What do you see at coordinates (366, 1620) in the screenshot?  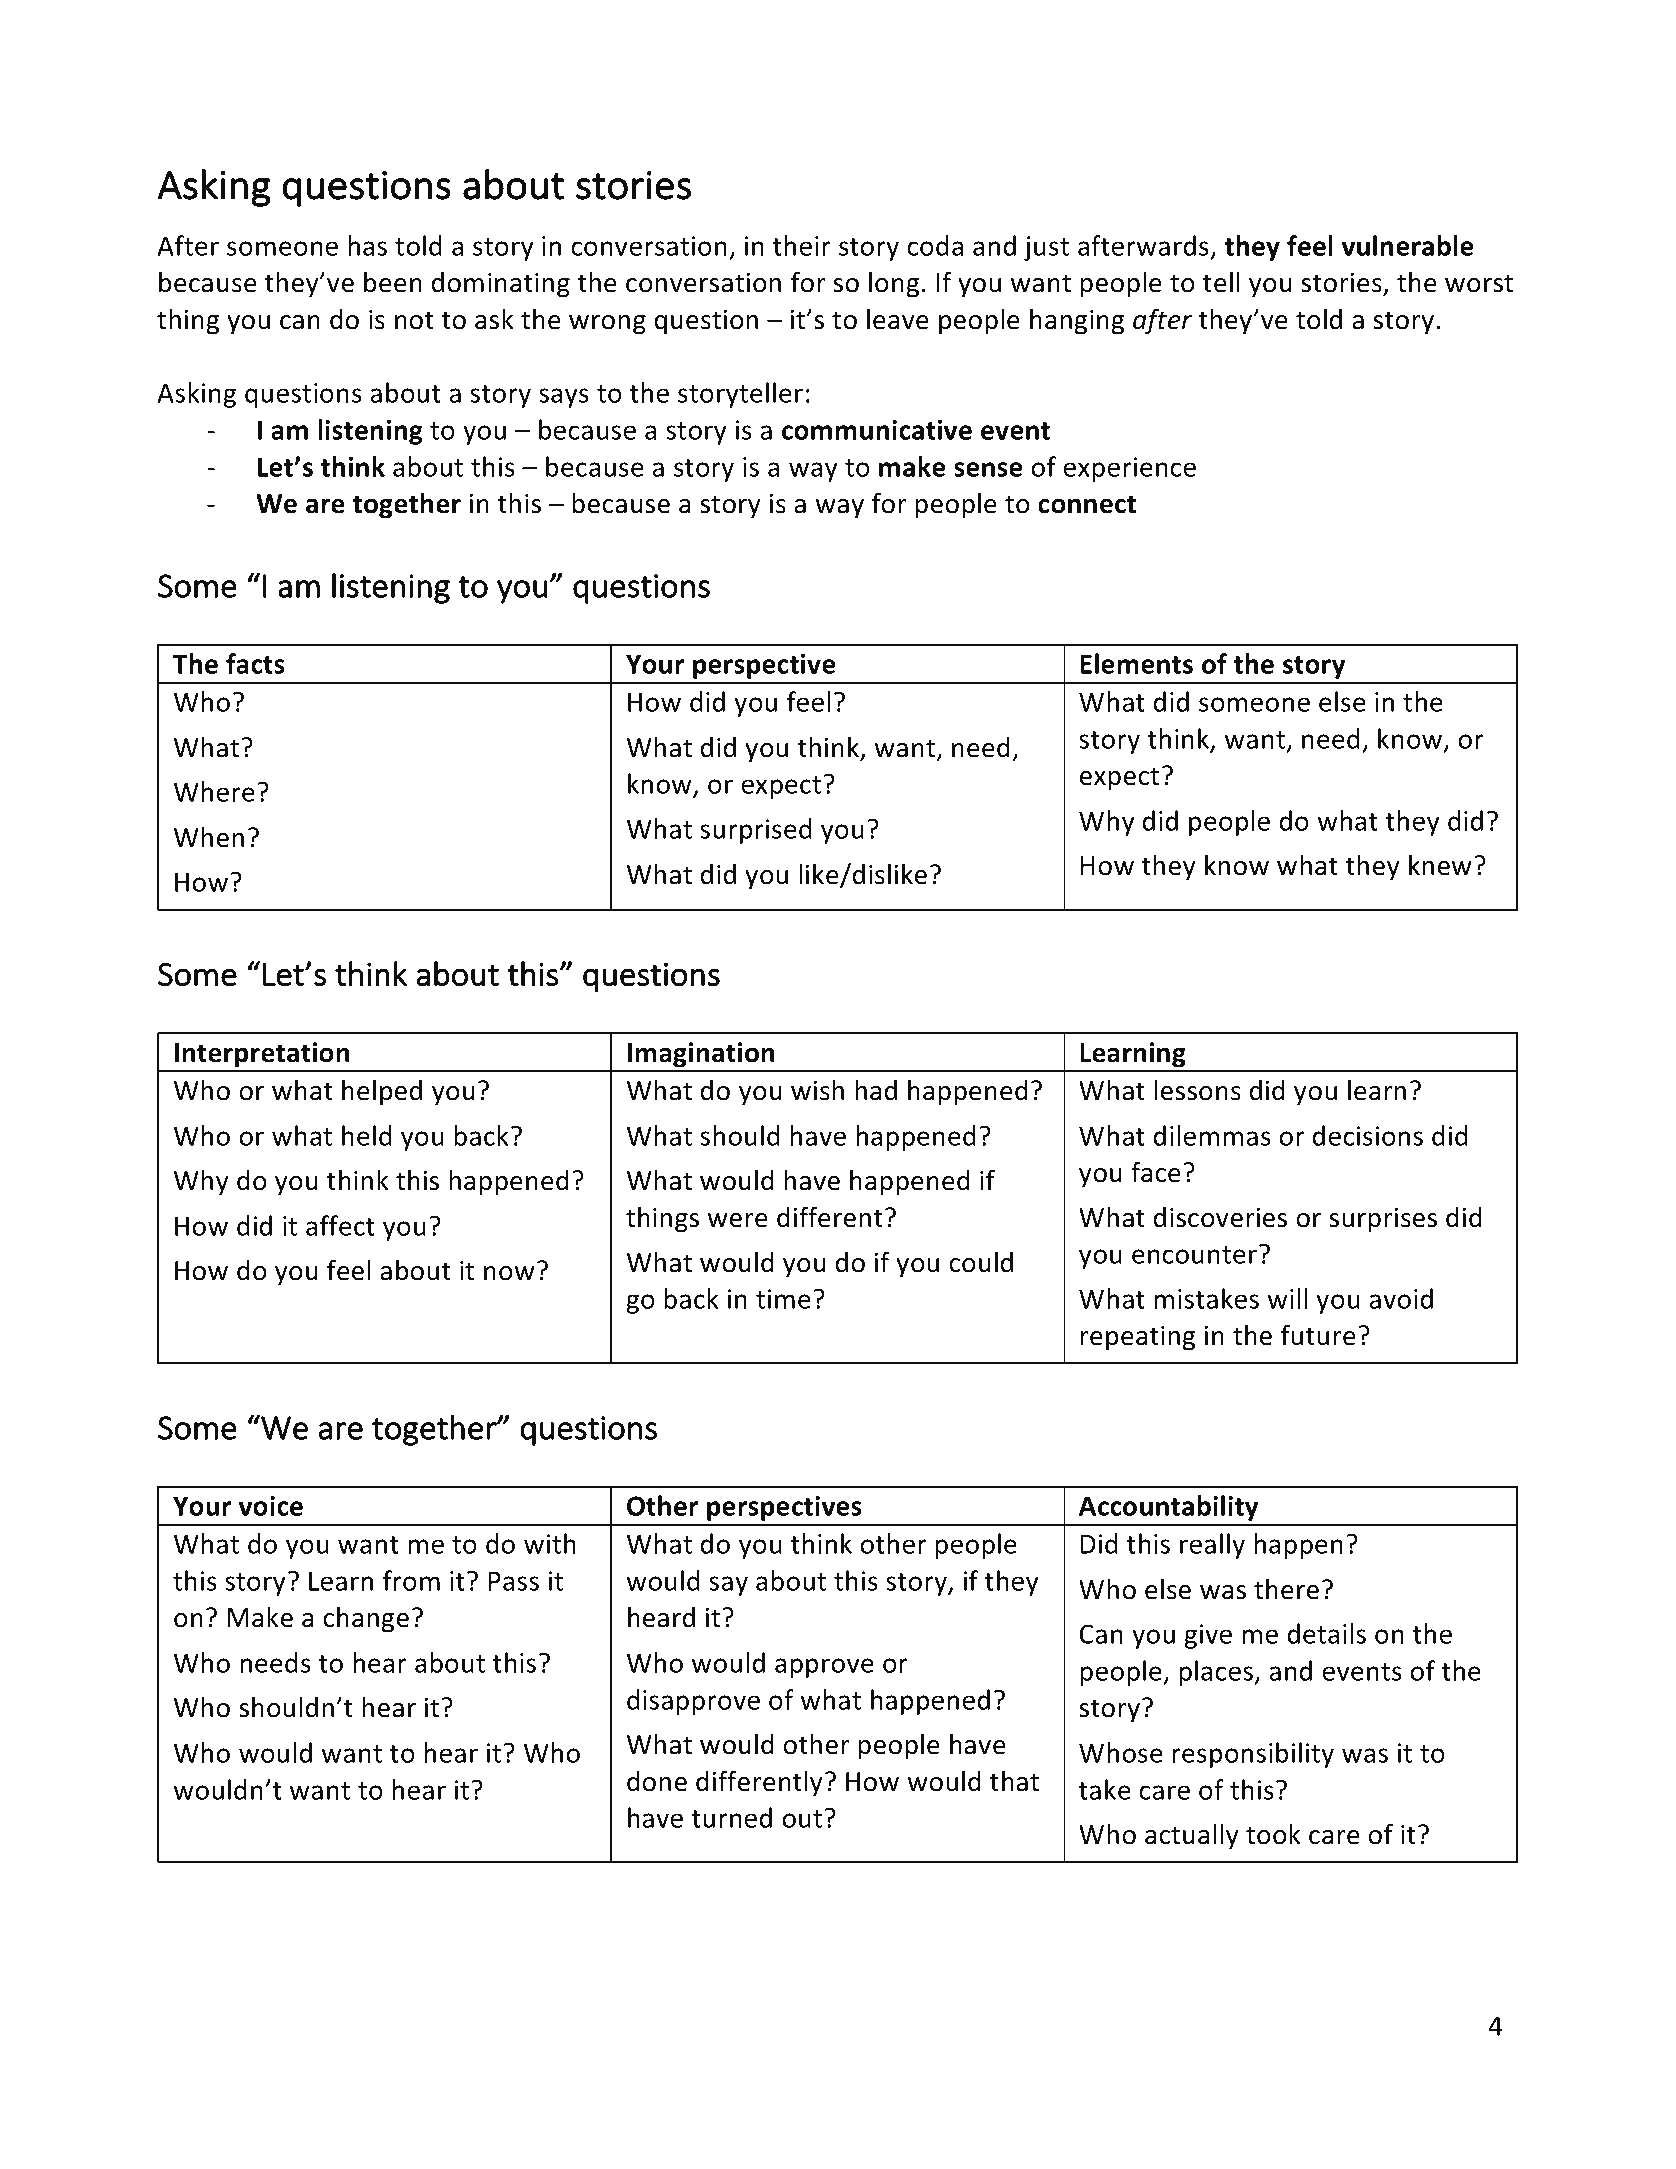 I see `change` at bounding box center [366, 1620].
